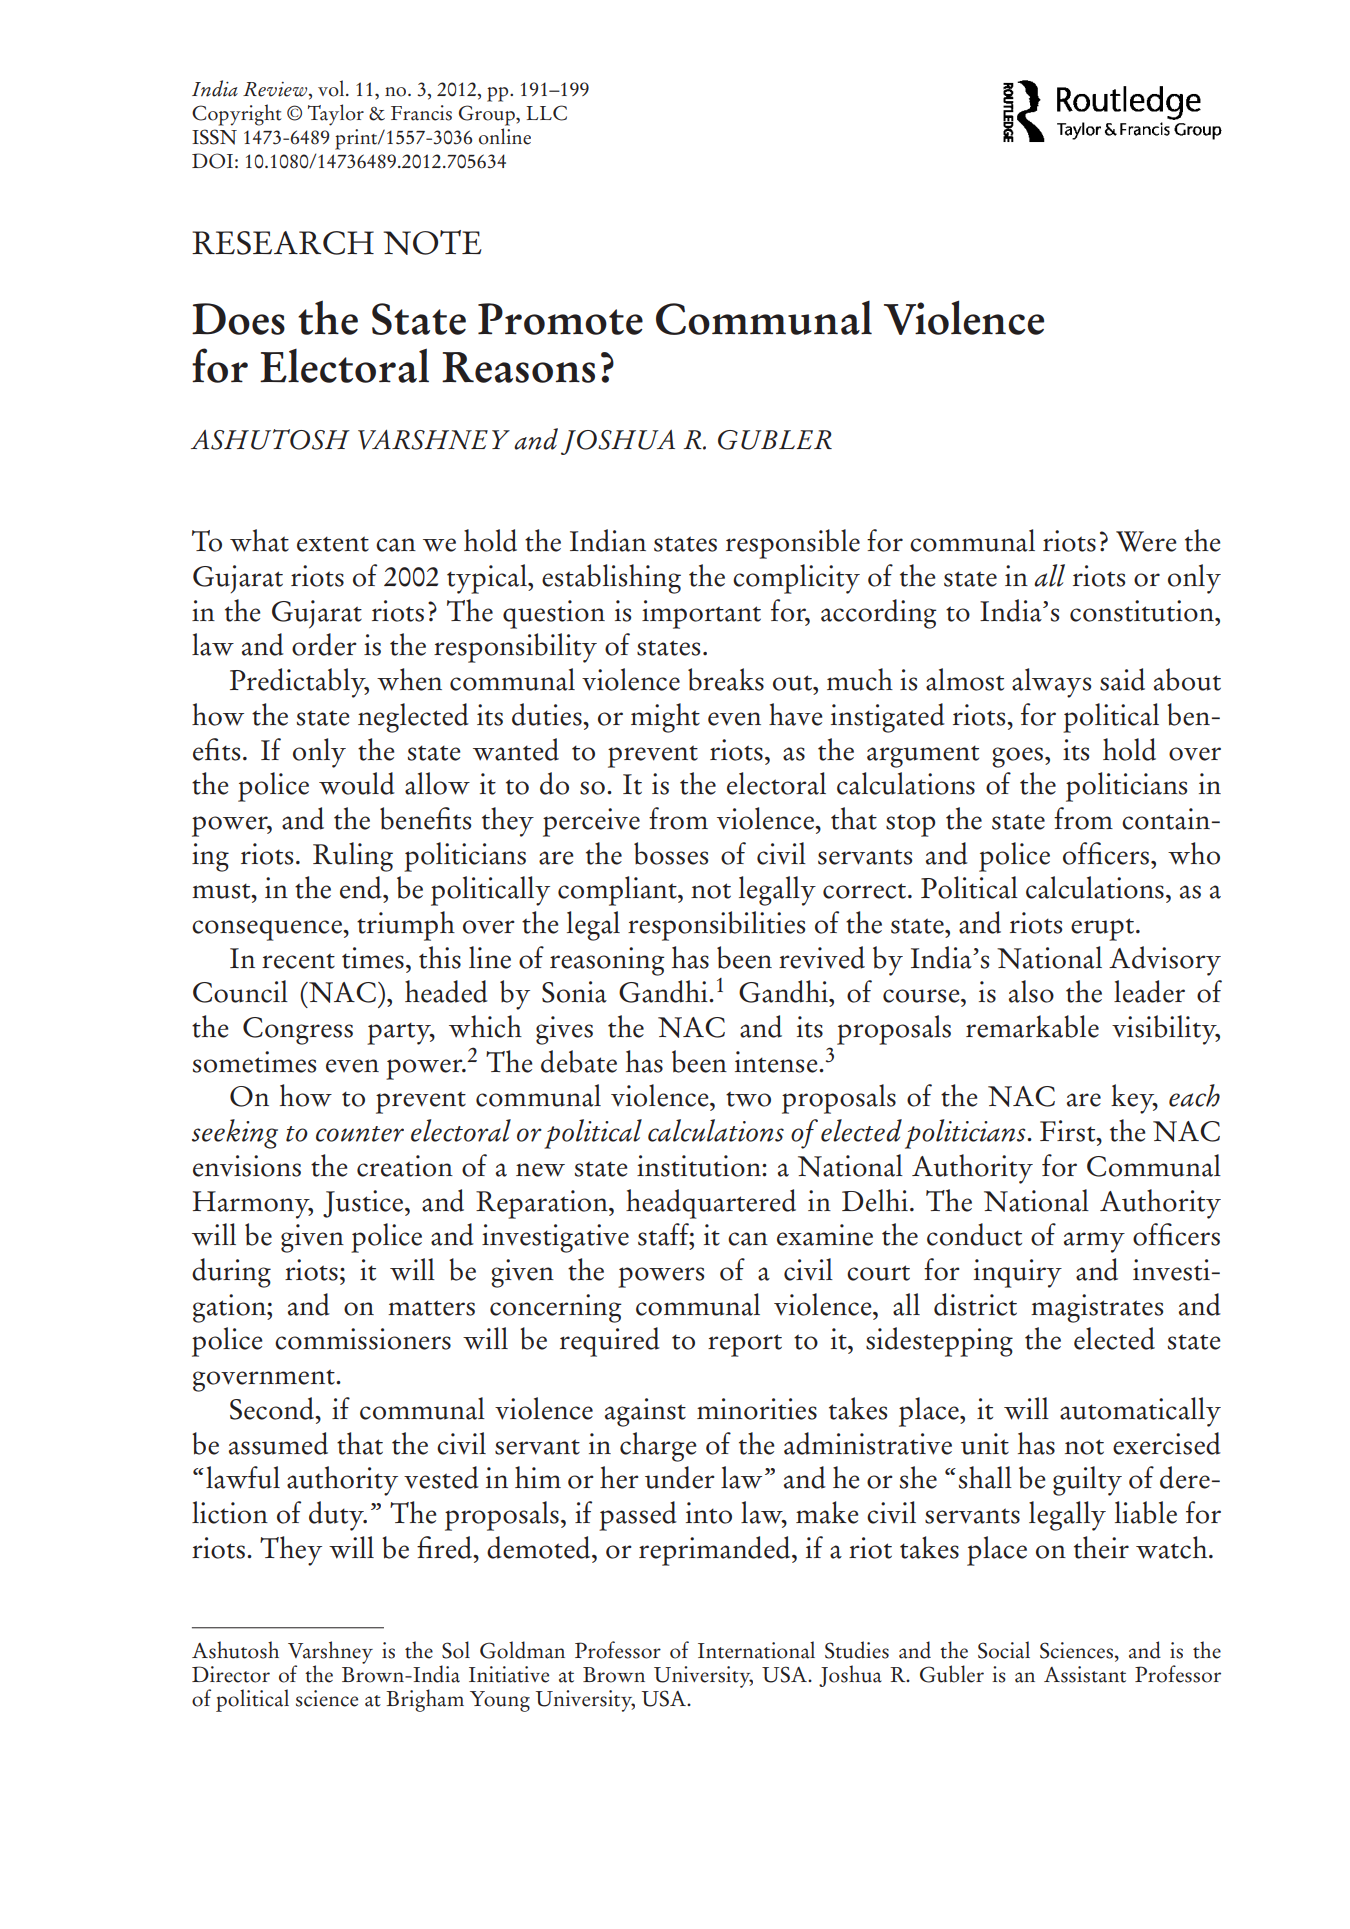  Describe the element at coordinates (1085, 1674) in the screenshot. I see `Assistant` at that location.
